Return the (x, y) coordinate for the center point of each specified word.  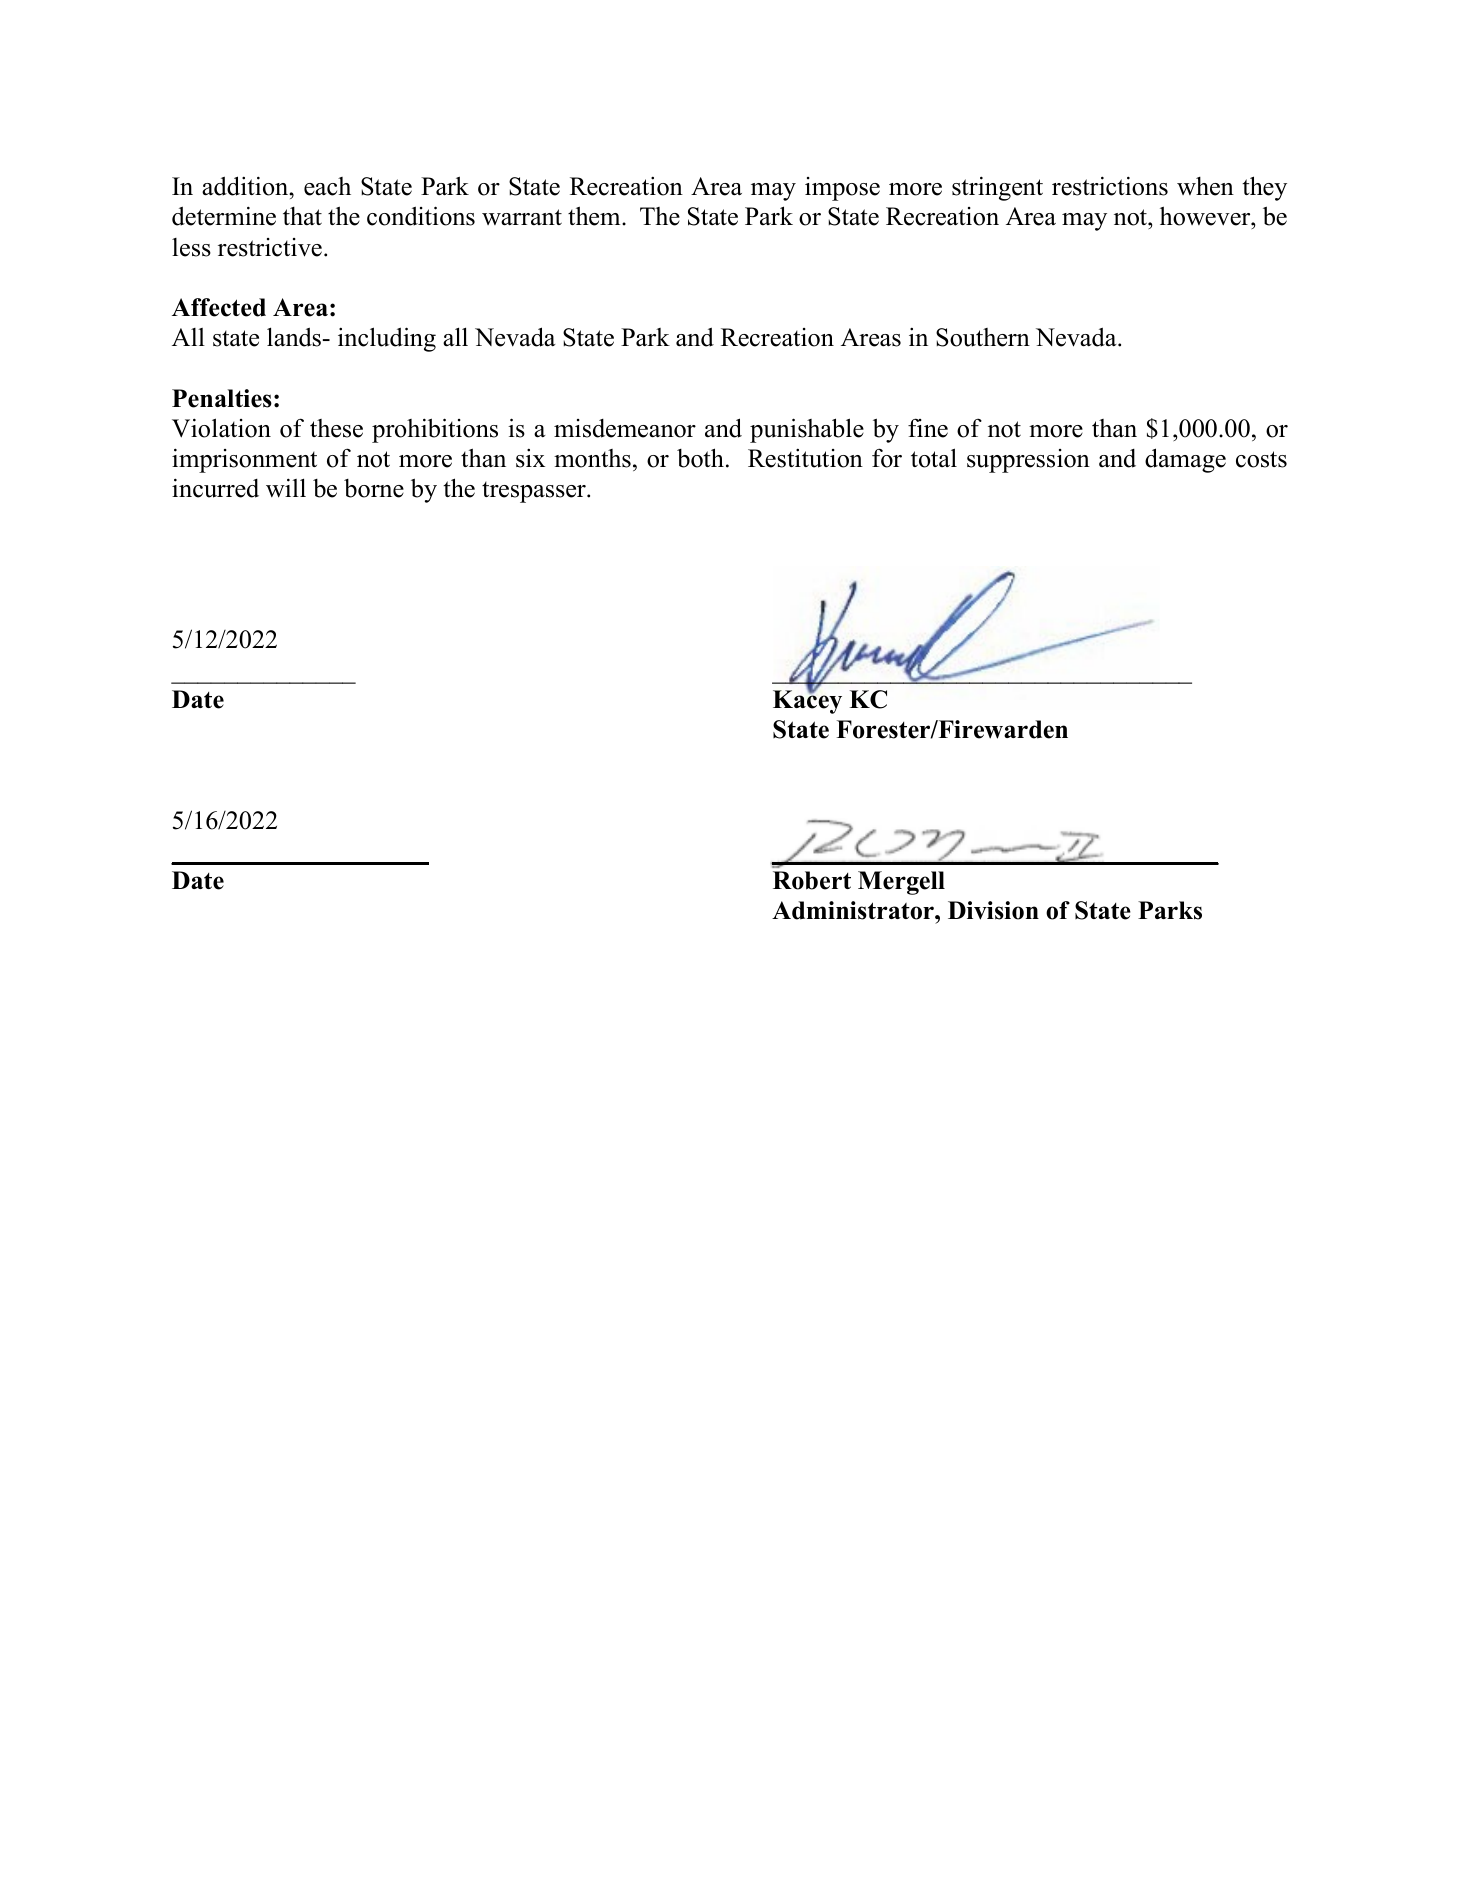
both (700, 458)
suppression (1028, 461)
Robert (812, 880)
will (286, 488)
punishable (807, 430)
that (302, 216)
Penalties (222, 398)
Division (993, 910)
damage (1185, 460)
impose (842, 189)
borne (374, 488)
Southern (983, 337)
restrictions (1110, 186)
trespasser (535, 492)
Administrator (854, 910)
